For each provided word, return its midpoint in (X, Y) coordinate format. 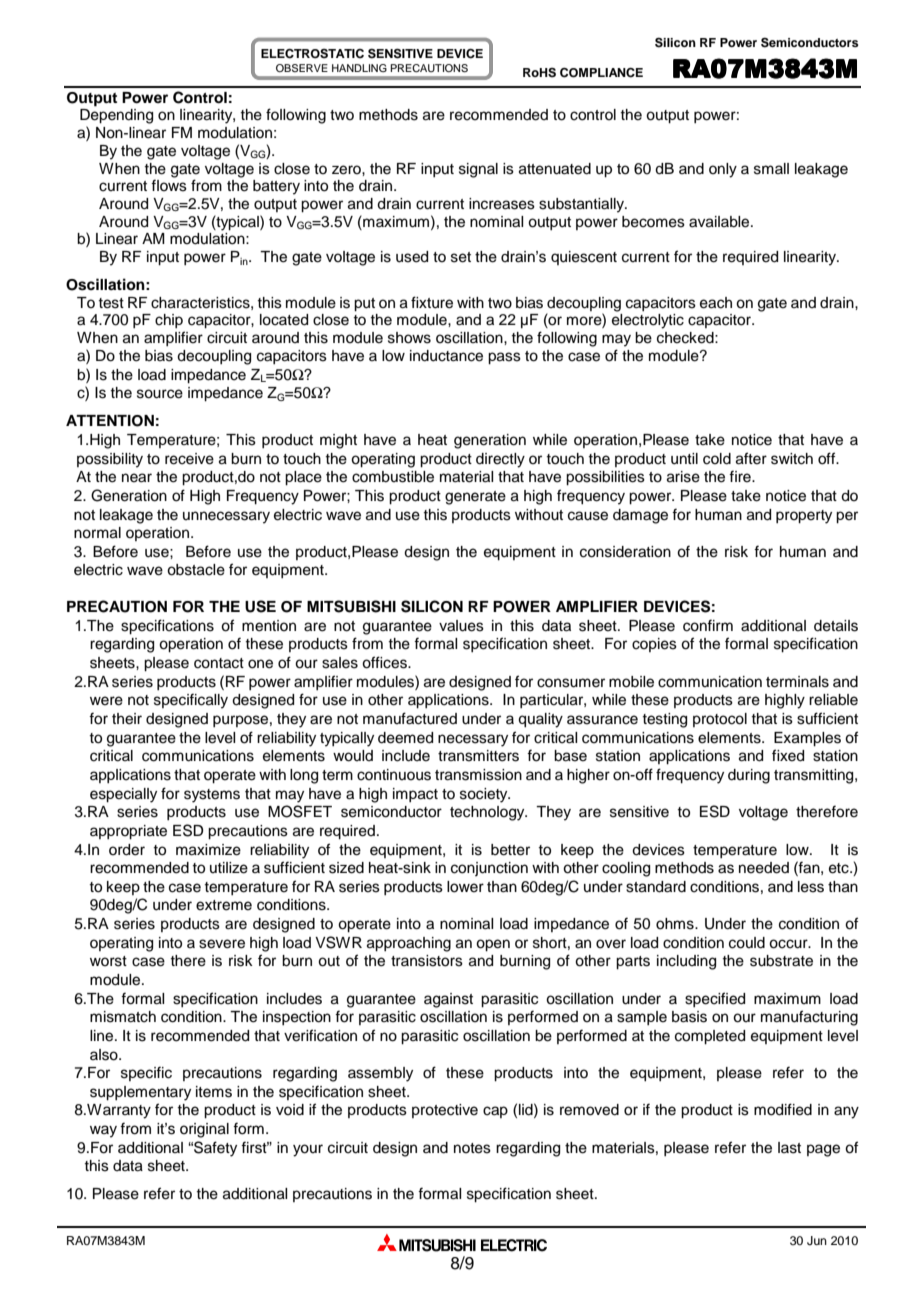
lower (465, 887)
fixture (432, 302)
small (771, 169)
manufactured (410, 718)
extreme (224, 905)
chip (169, 321)
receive (189, 459)
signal (478, 170)
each (716, 303)
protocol (720, 720)
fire (741, 476)
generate (475, 498)
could (747, 943)
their (127, 719)
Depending (116, 116)
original (204, 1130)
